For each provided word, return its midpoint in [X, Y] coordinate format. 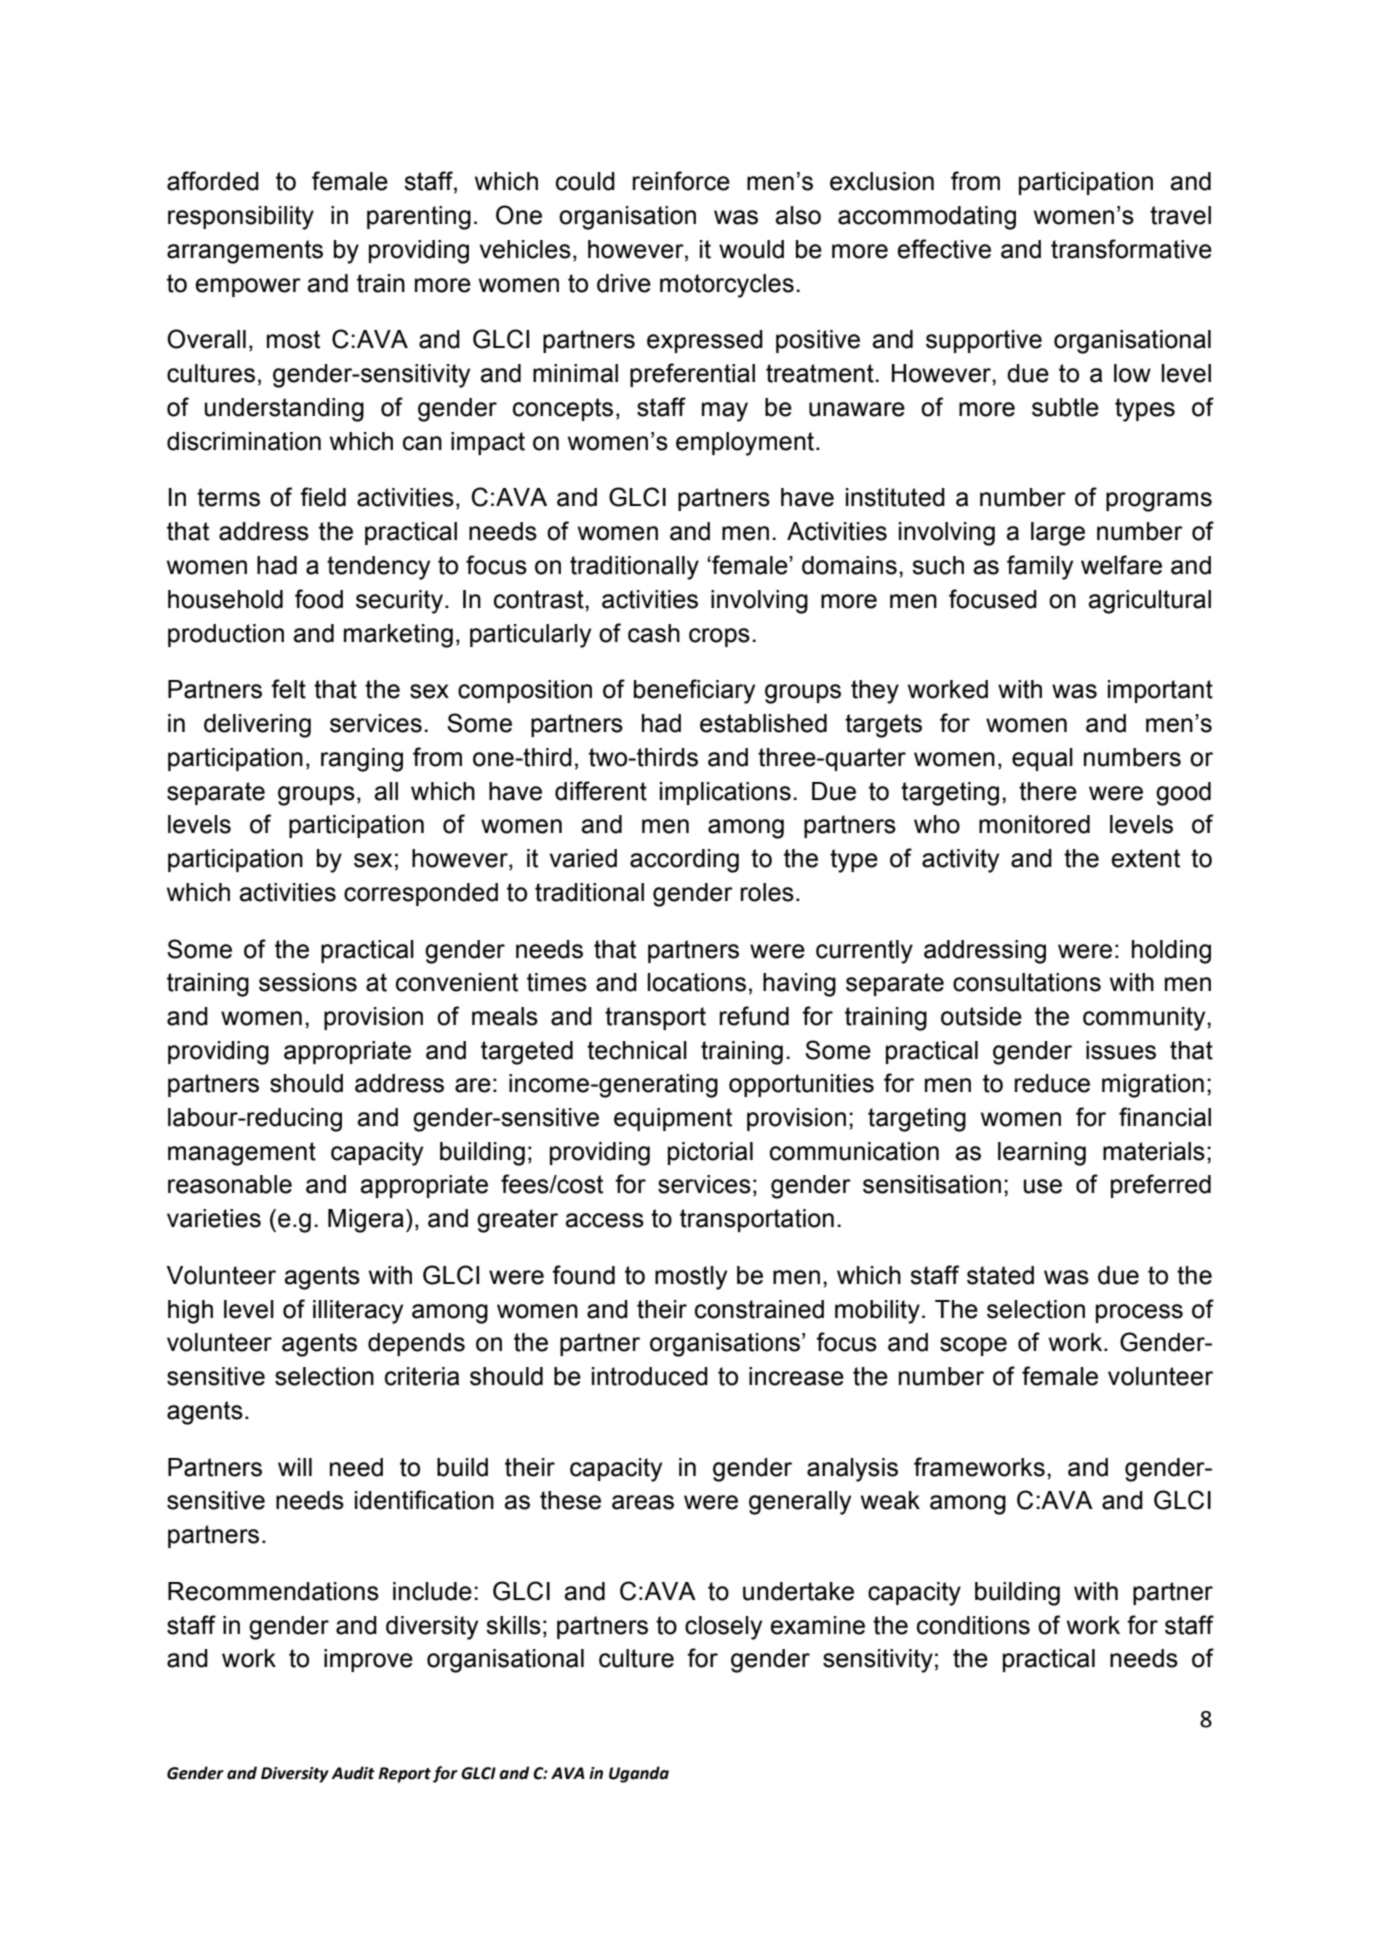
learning [1042, 1154]
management [242, 1154]
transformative [1131, 249]
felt [288, 689]
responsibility [241, 218]
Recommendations [273, 1591]
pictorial [710, 1153]
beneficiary [694, 691]
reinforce [681, 181]
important [1160, 691]
